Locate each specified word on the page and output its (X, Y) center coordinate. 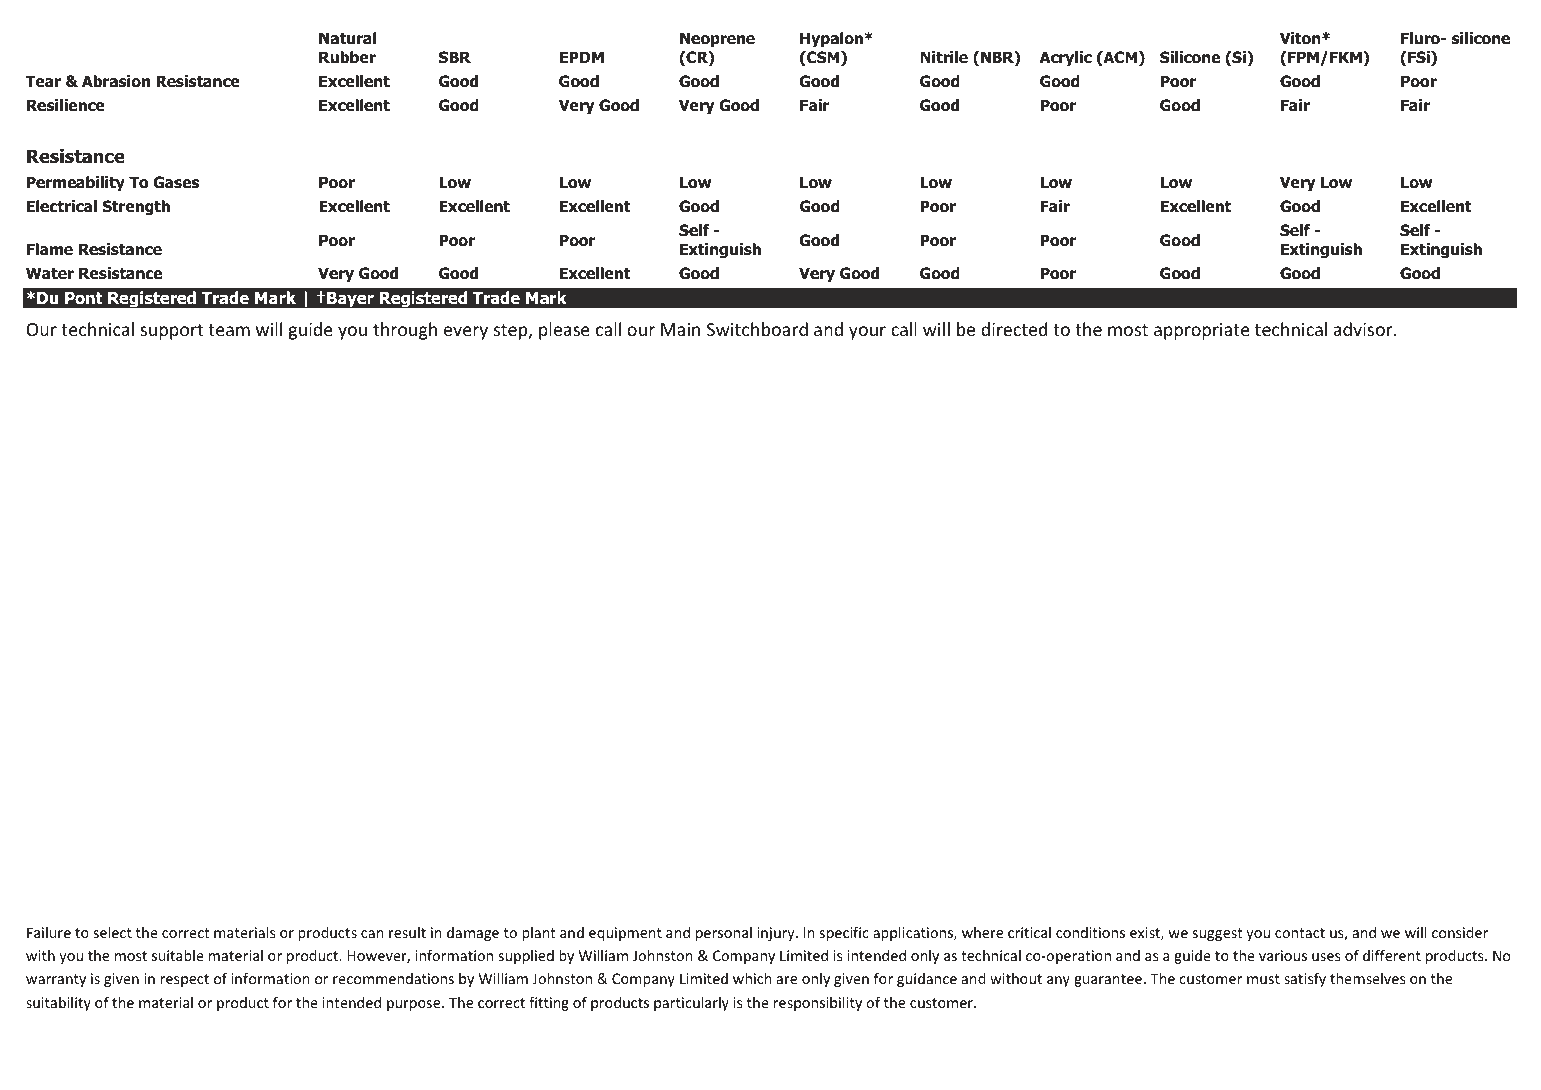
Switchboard (757, 329)
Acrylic (1066, 58)
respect (185, 980)
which (752, 978)
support (171, 332)
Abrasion (116, 81)
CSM (823, 58)
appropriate (1202, 331)
